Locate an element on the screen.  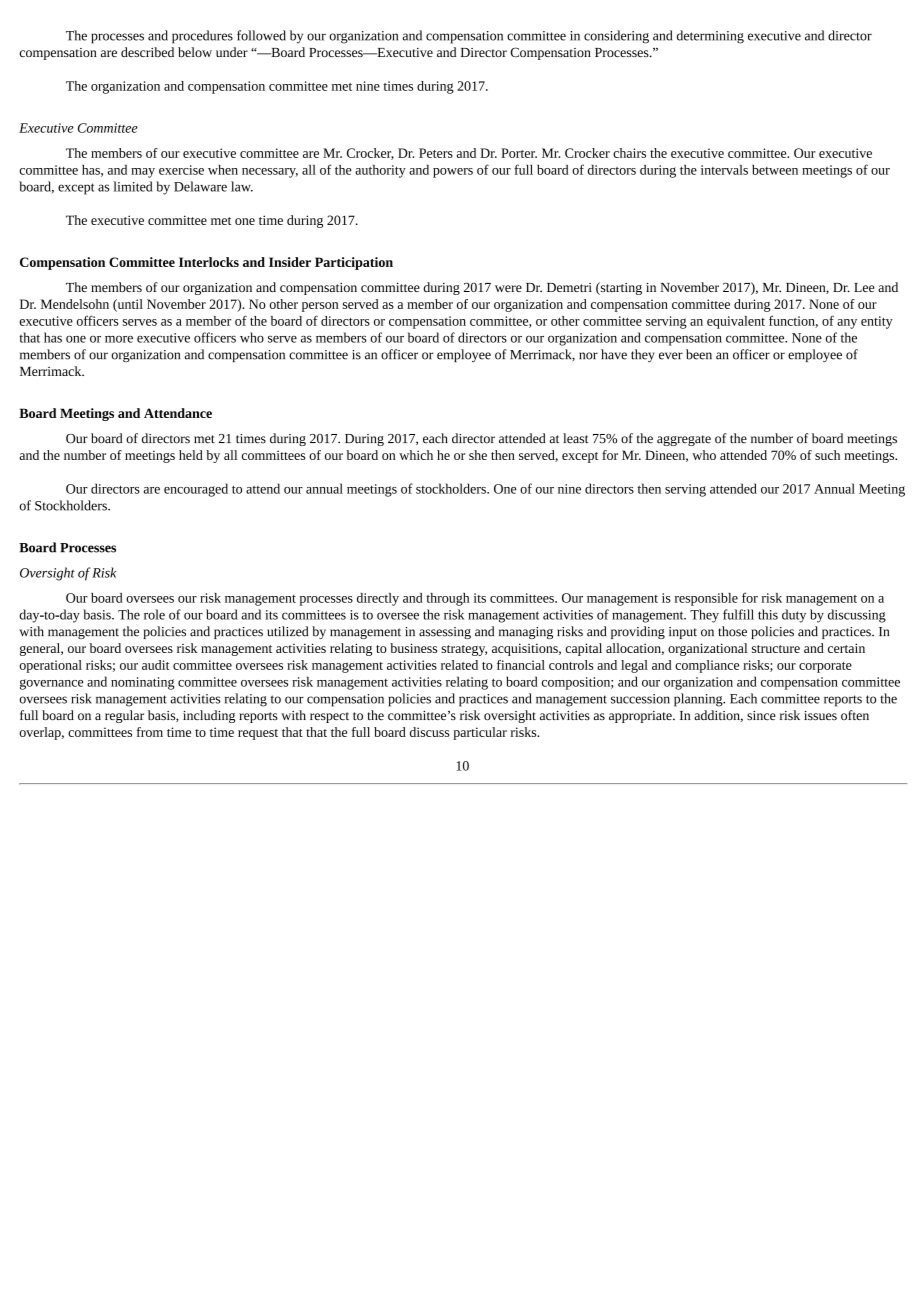
regular is located at coordinates (124, 716).
